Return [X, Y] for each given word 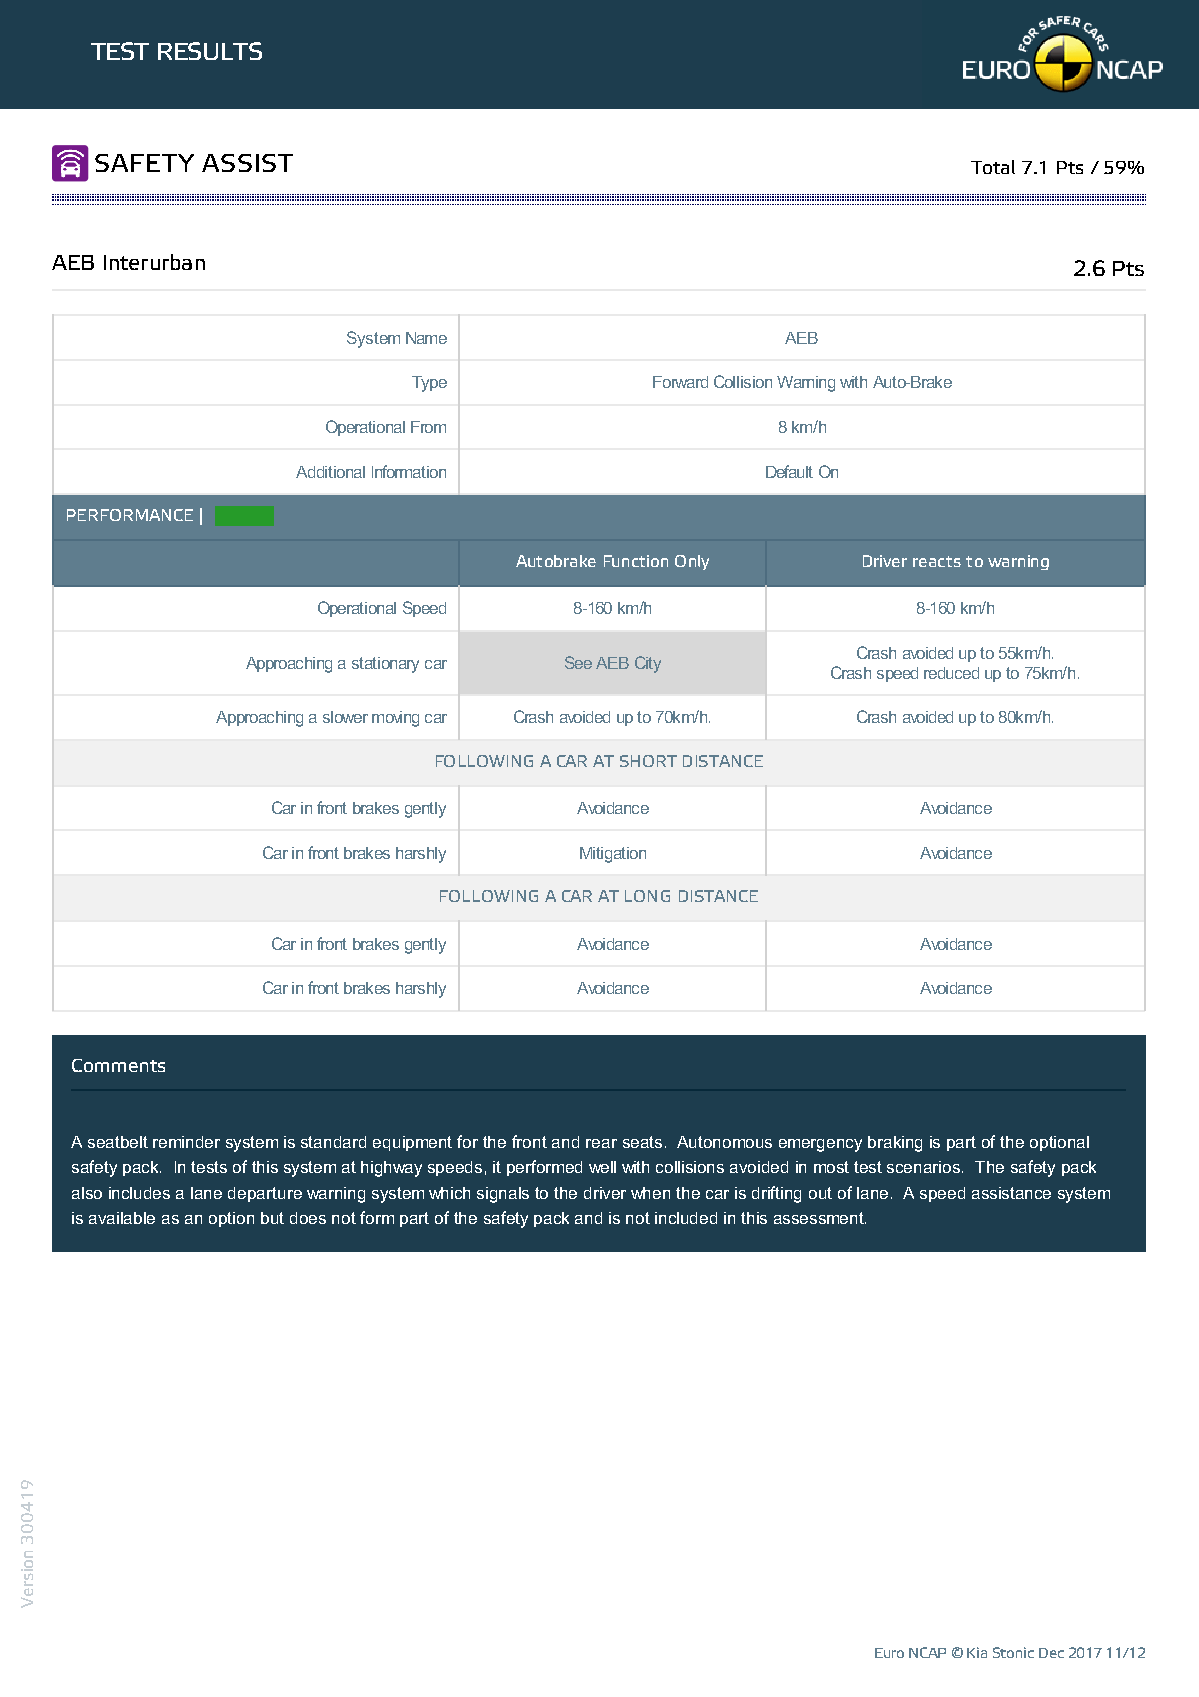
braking [895, 1144]
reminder [186, 1142]
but [272, 1218]
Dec [1051, 1653]
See [578, 662]
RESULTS [210, 51]
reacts [937, 561]
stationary [385, 665]
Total [993, 167]
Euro [889, 1653]
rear [601, 1143]
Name [426, 338]
